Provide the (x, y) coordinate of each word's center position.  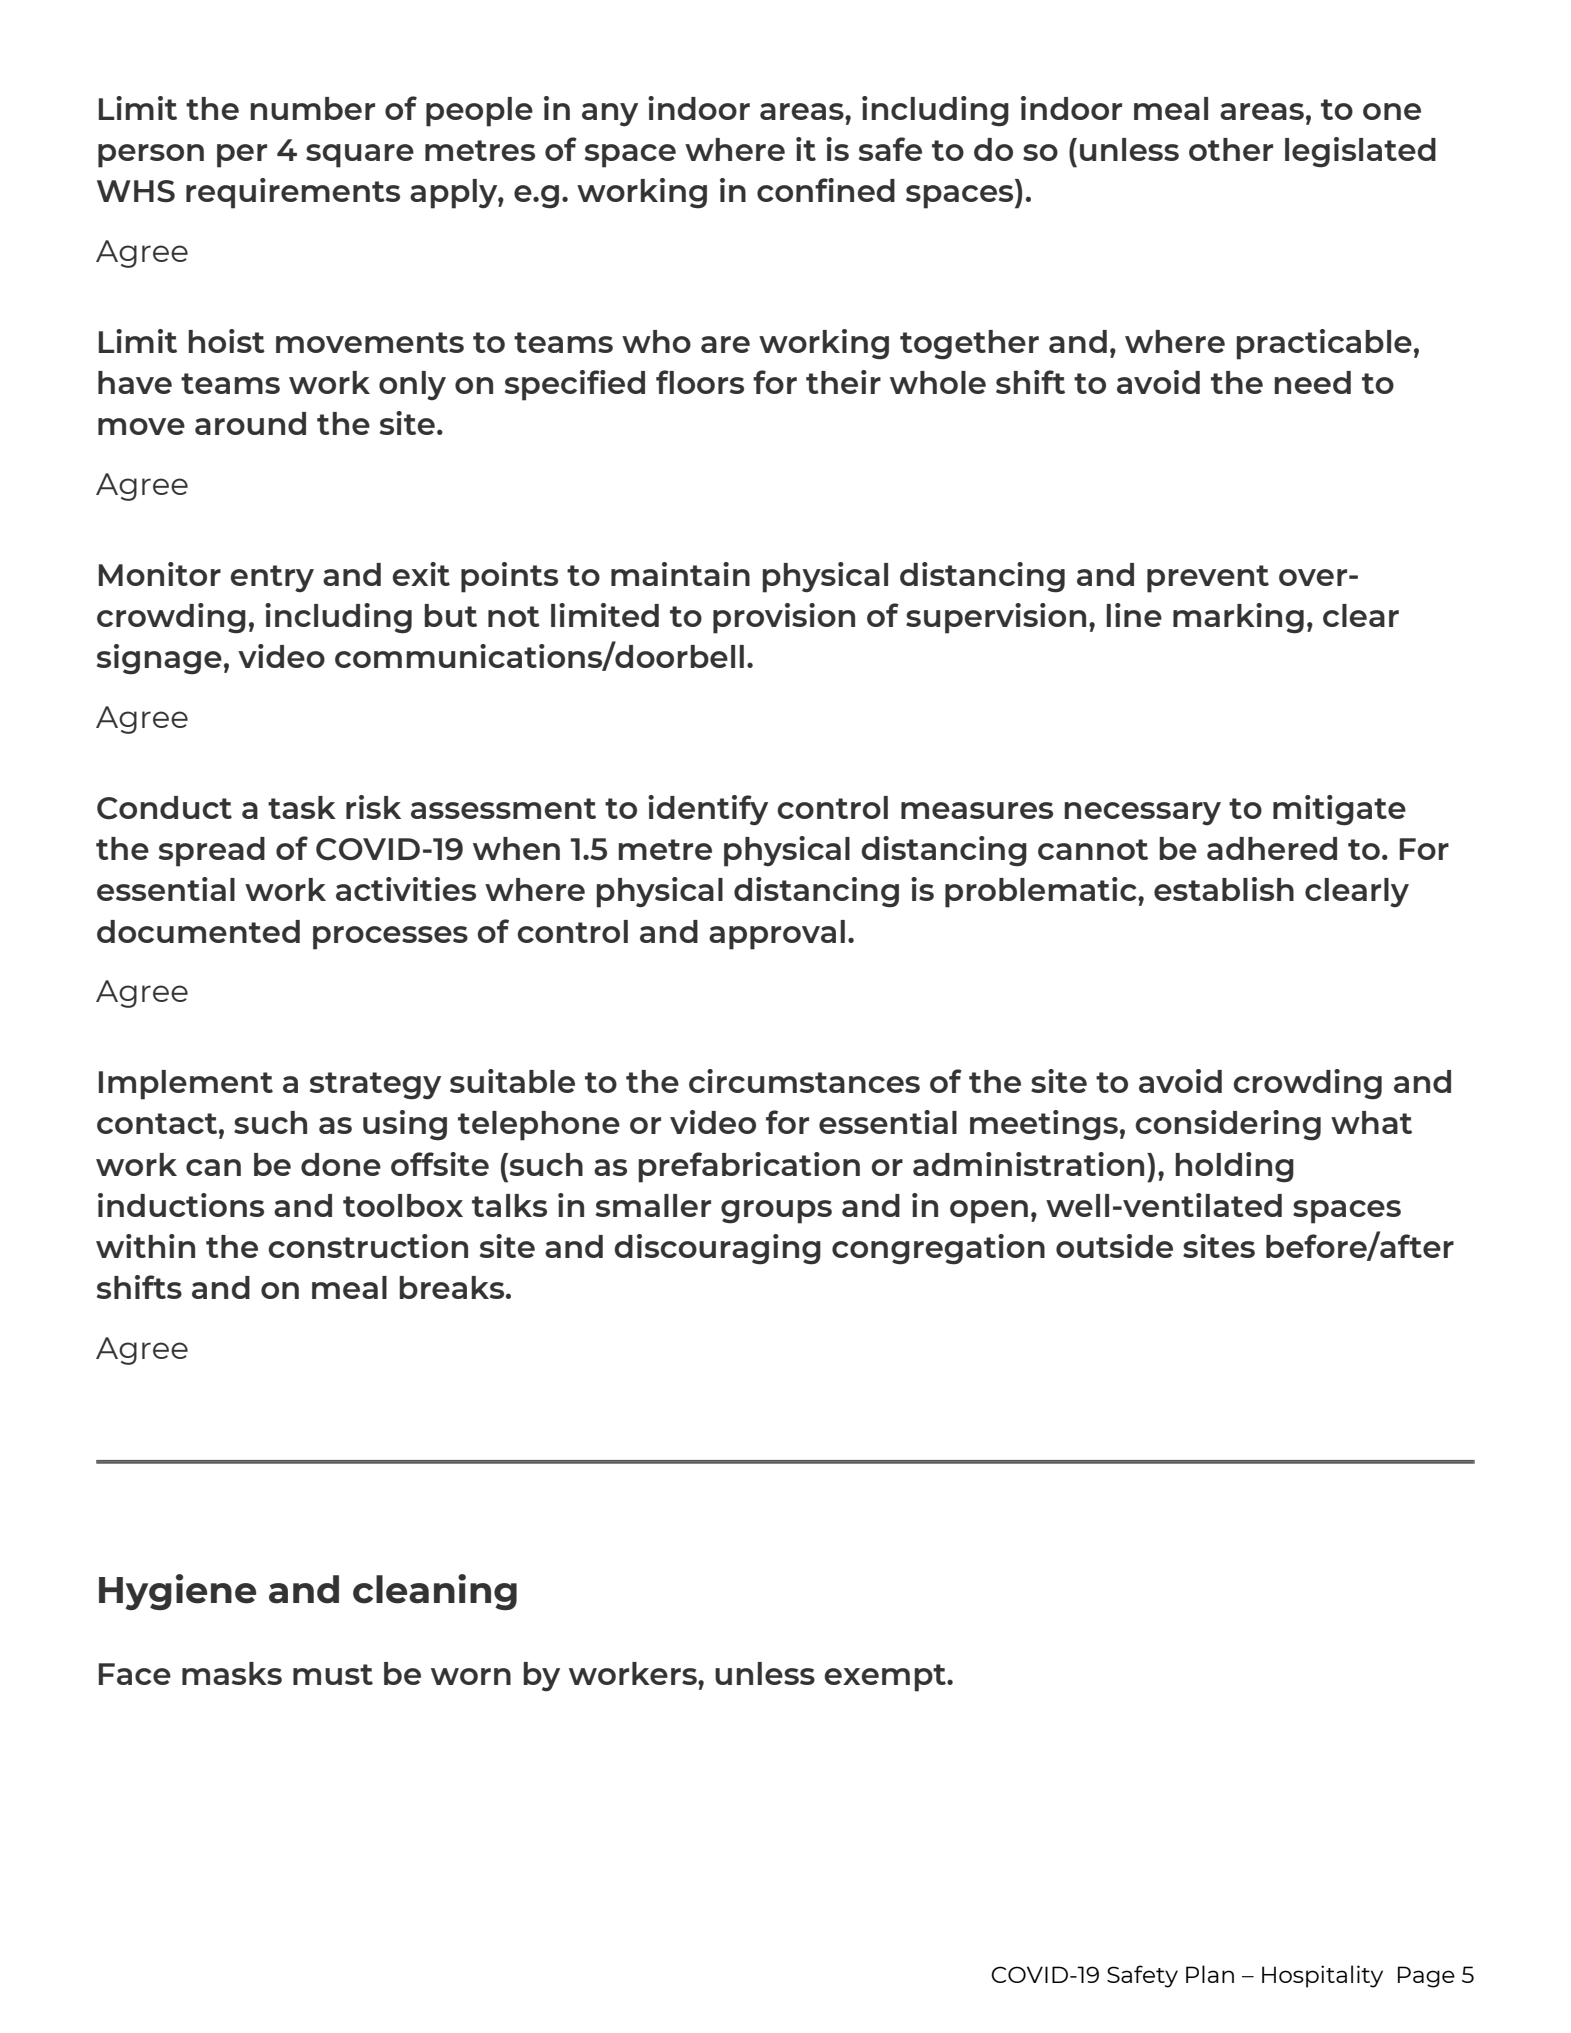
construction (368, 1246)
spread (212, 852)
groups (776, 1212)
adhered (1272, 848)
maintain (680, 574)
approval (777, 935)
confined (826, 190)
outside (1114, 1246)
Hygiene (177, 1592)
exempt (886, 1678)
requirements (293, 193)
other (1231, 149)
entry (272, 579)
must (333, 1674)
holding (1234, 1167)
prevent (1208, 579)
